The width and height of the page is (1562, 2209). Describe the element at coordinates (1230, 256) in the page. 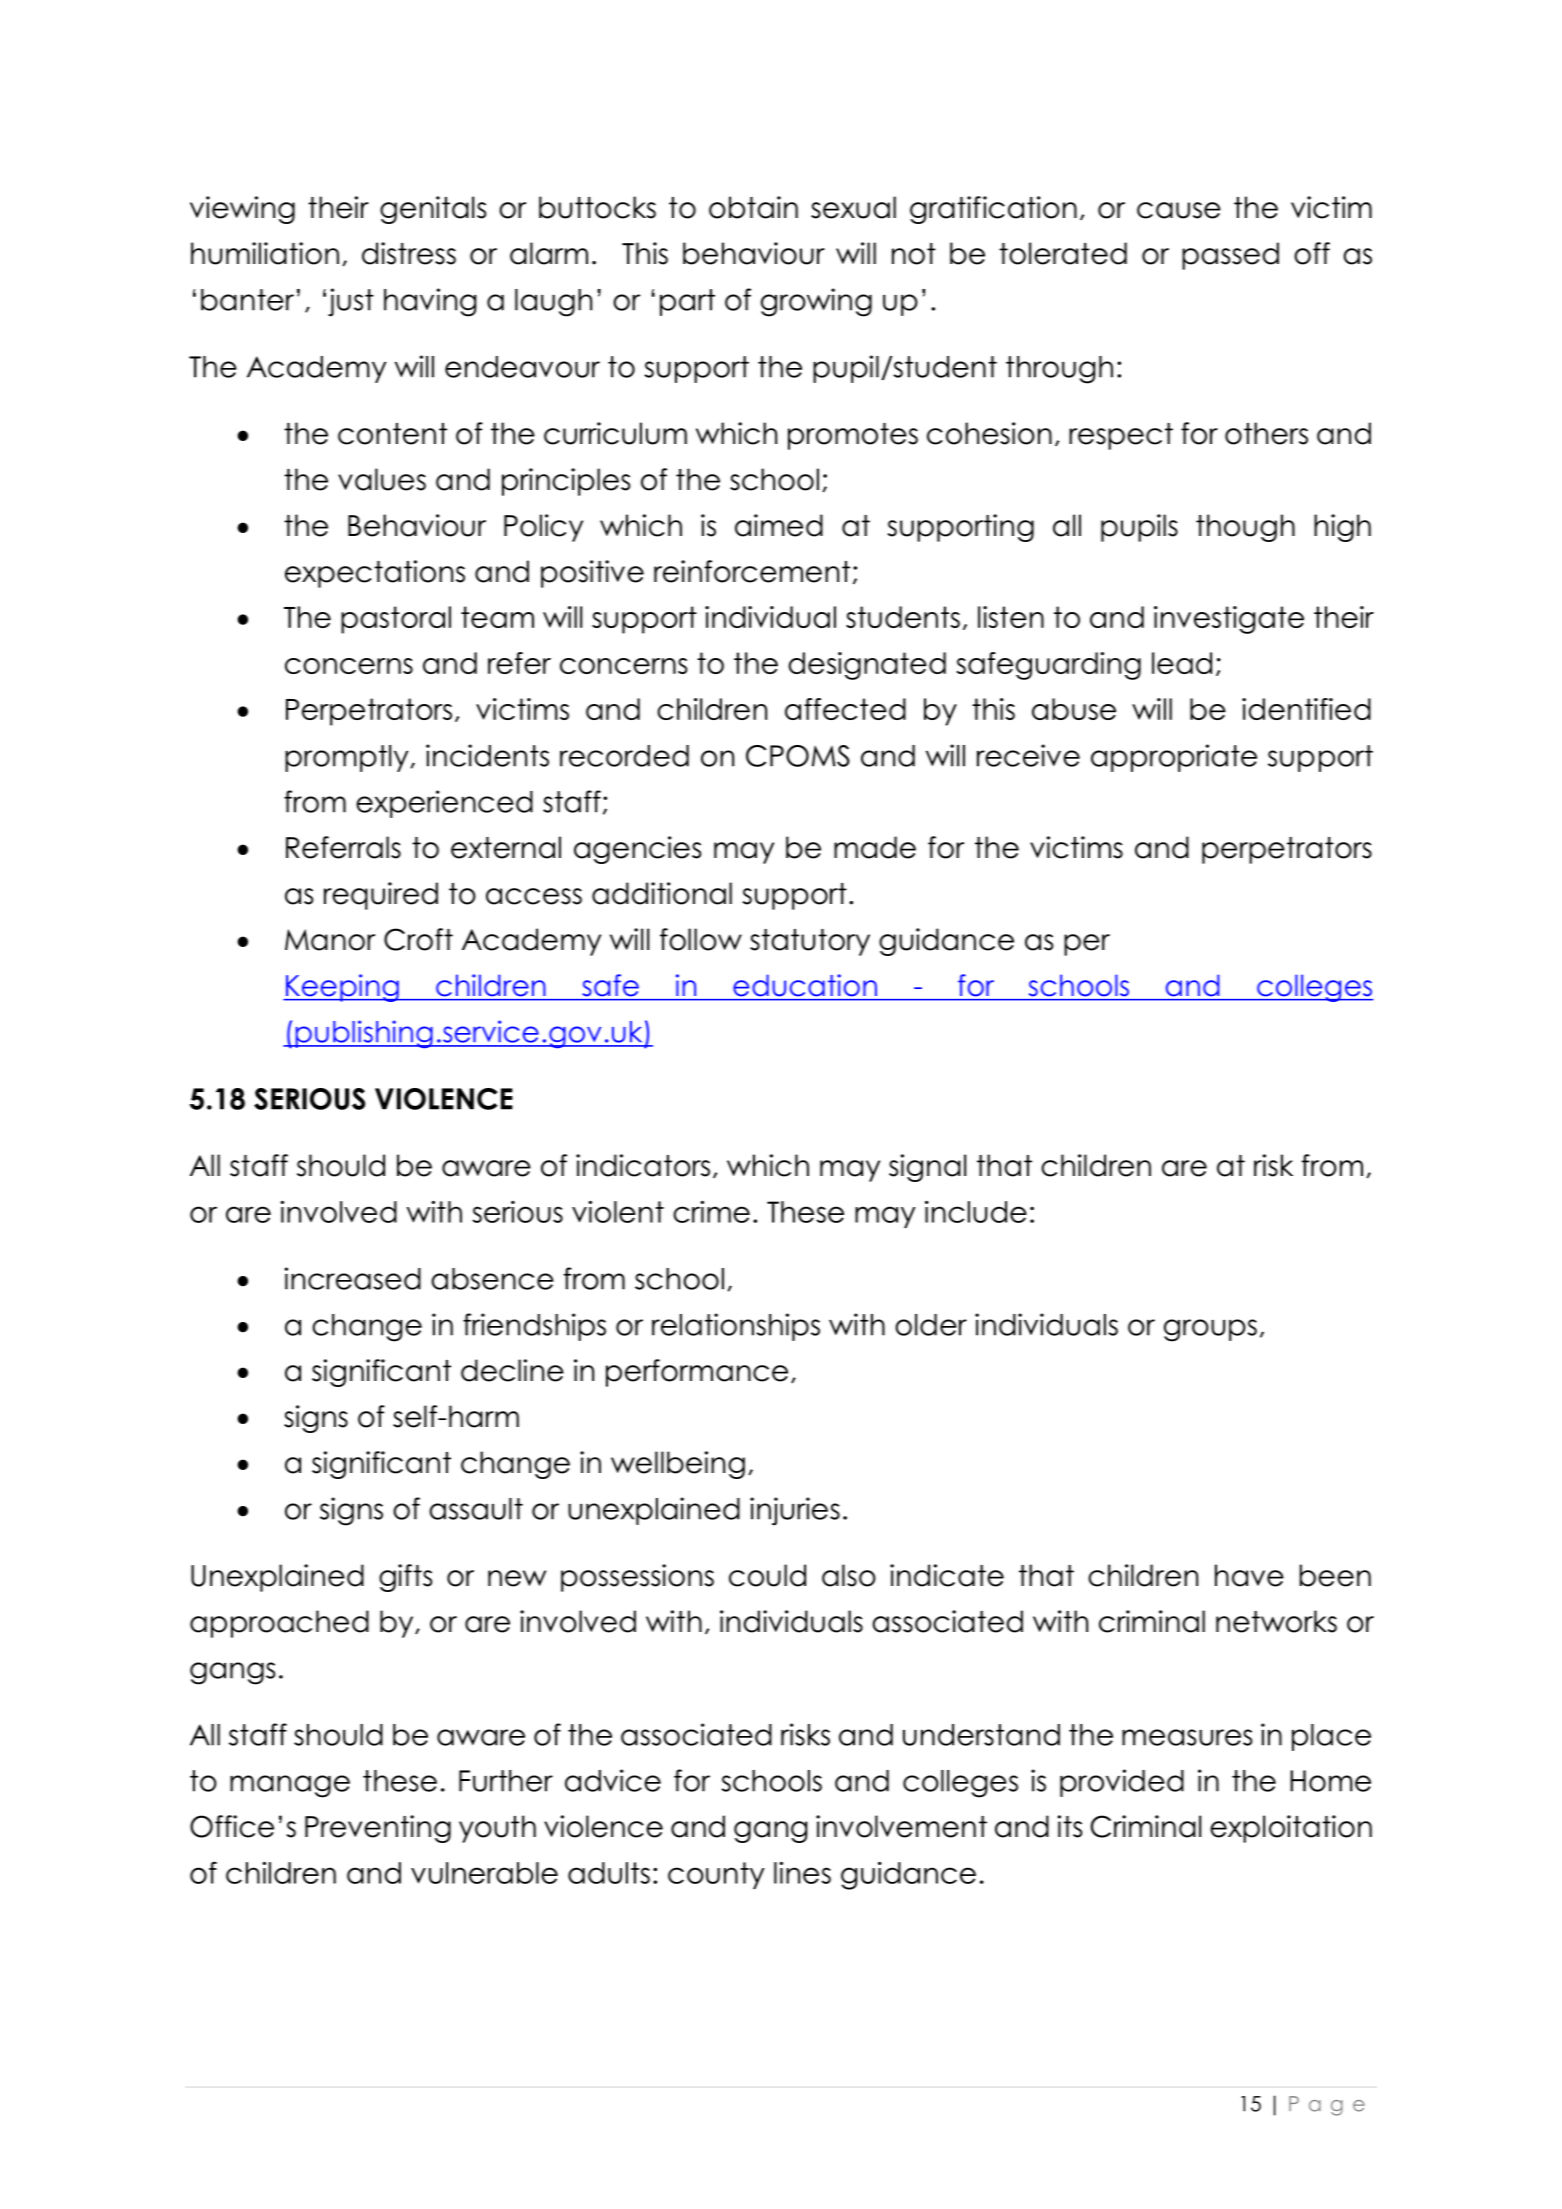

I see `passed` at that location.
